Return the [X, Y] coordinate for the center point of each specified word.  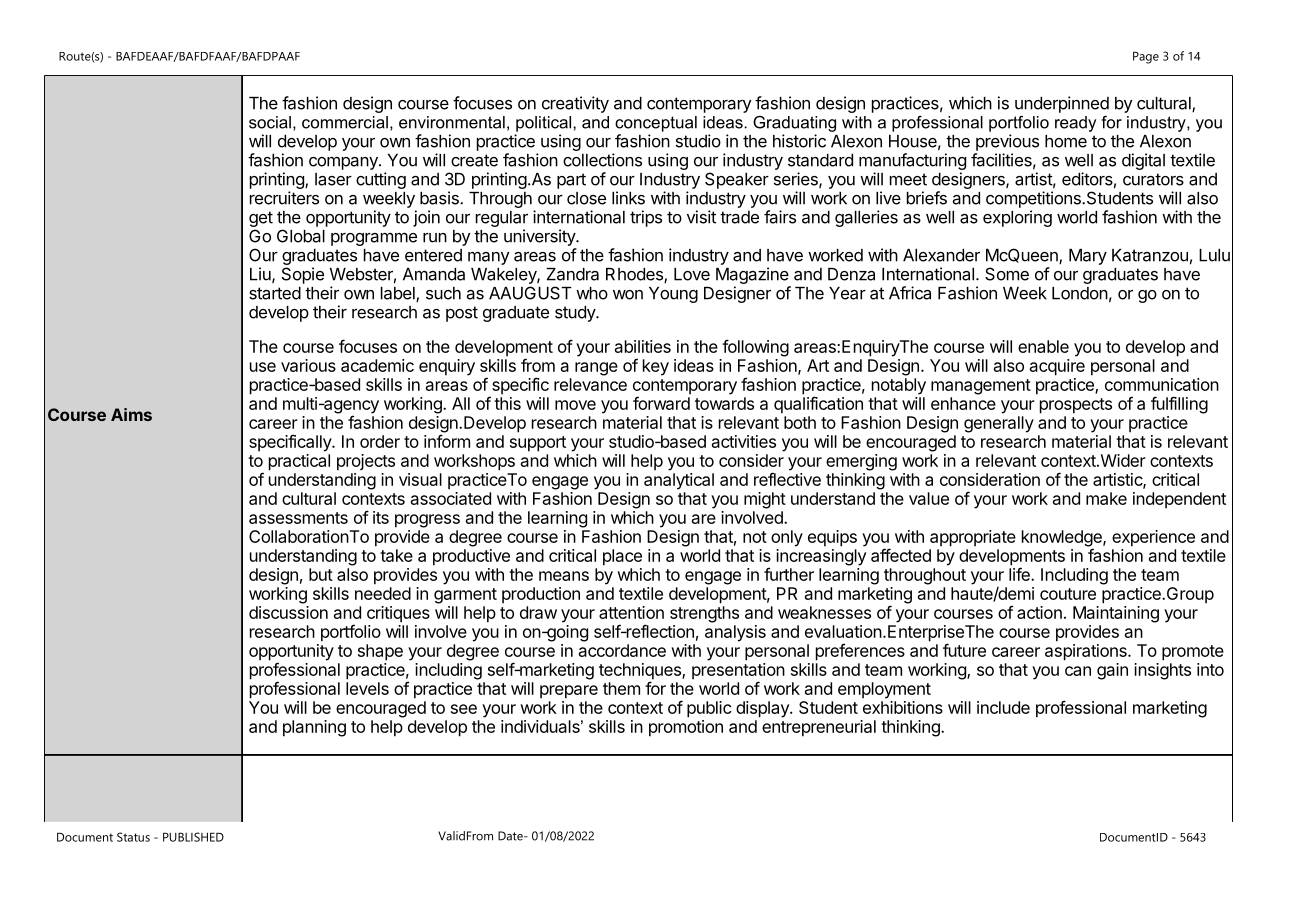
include [1003, 707]
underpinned [1062, 104]
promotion [686, 728]
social [270, 122]
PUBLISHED [193, 837]
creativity [575, 104]
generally [999, 424]
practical [299, 462]
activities [744, 441]
